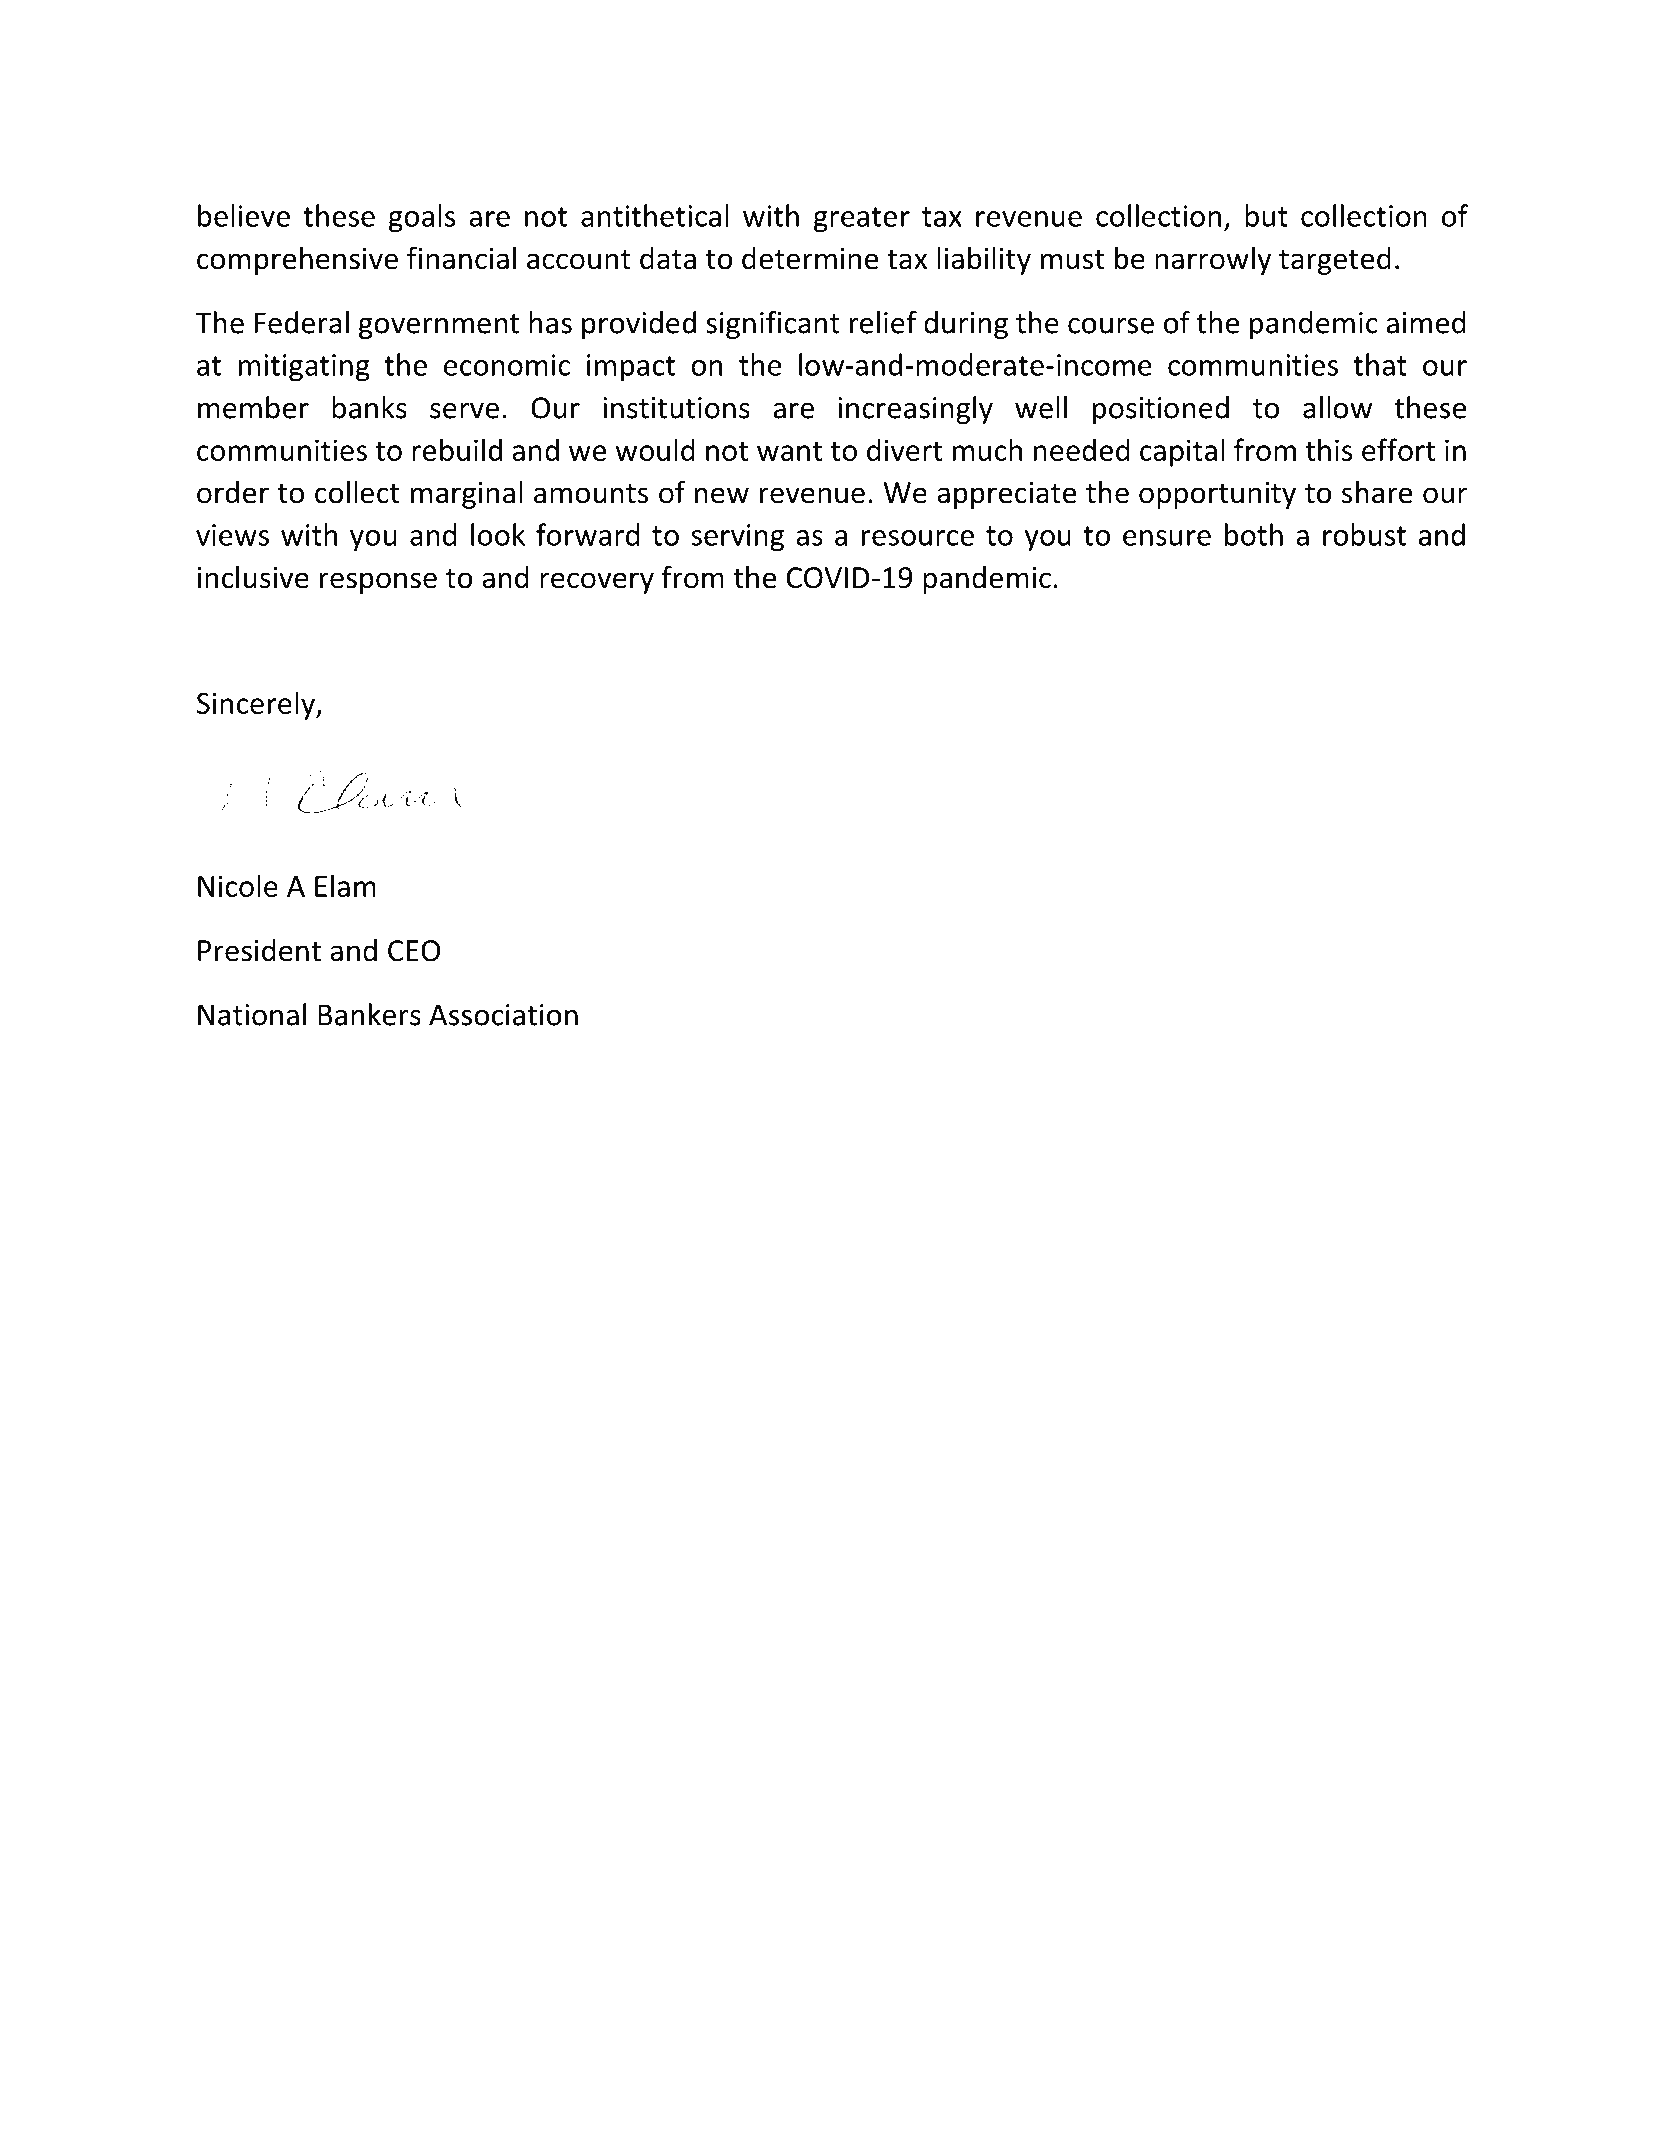  What do you see at coordinates (467, 495) in the screenshot?
I see `marginal` at bounding box center [467, 495].
